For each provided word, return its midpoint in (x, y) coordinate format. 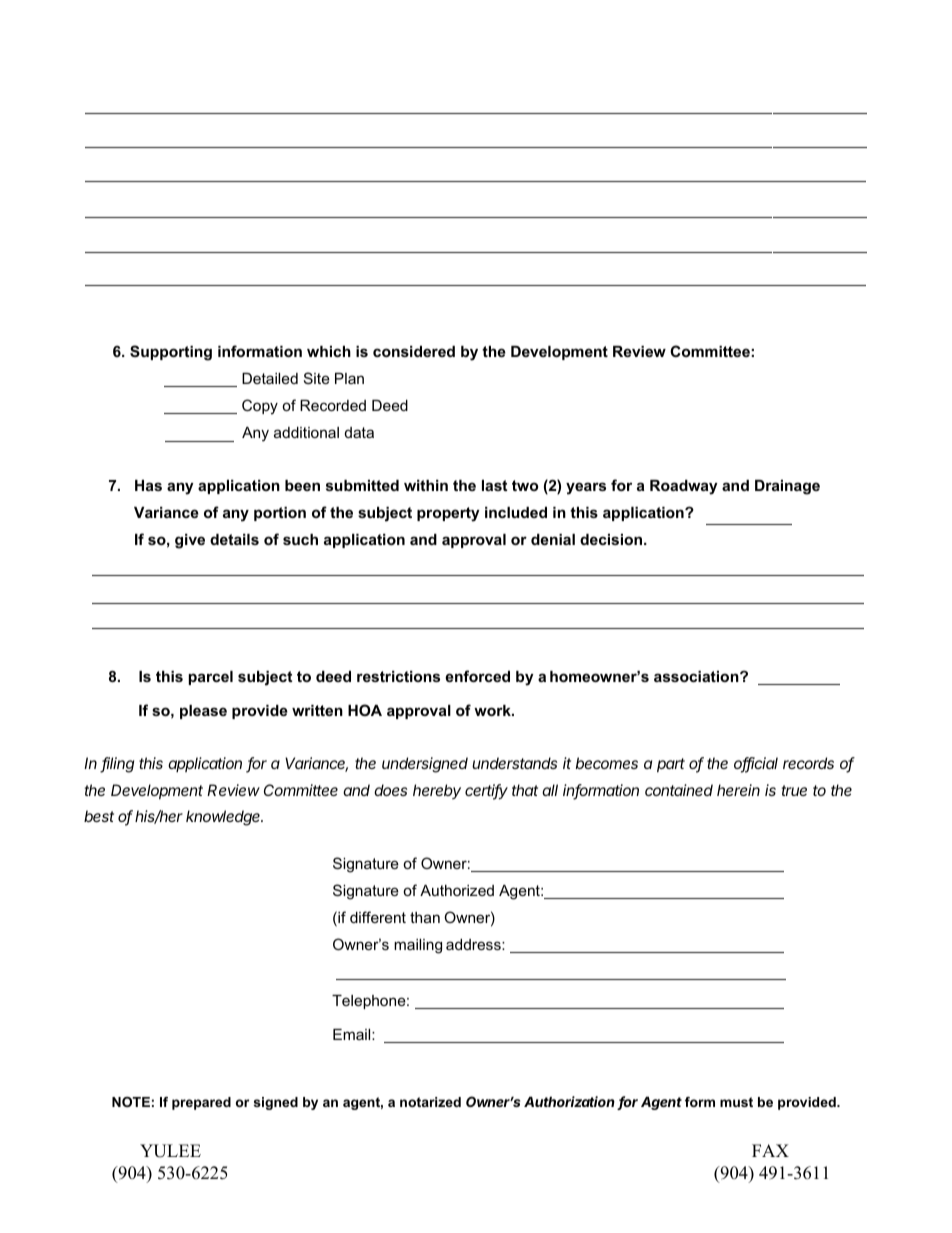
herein (738, 790)
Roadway (684, 487)
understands (514, 763)
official (756, 764)
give (190, 541)
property (448, 514)
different (378, 917)
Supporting (171, 353)
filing (117, 765)
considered (414, 351)
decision (612, 539)
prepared (201, 1103)
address (474, 944)
